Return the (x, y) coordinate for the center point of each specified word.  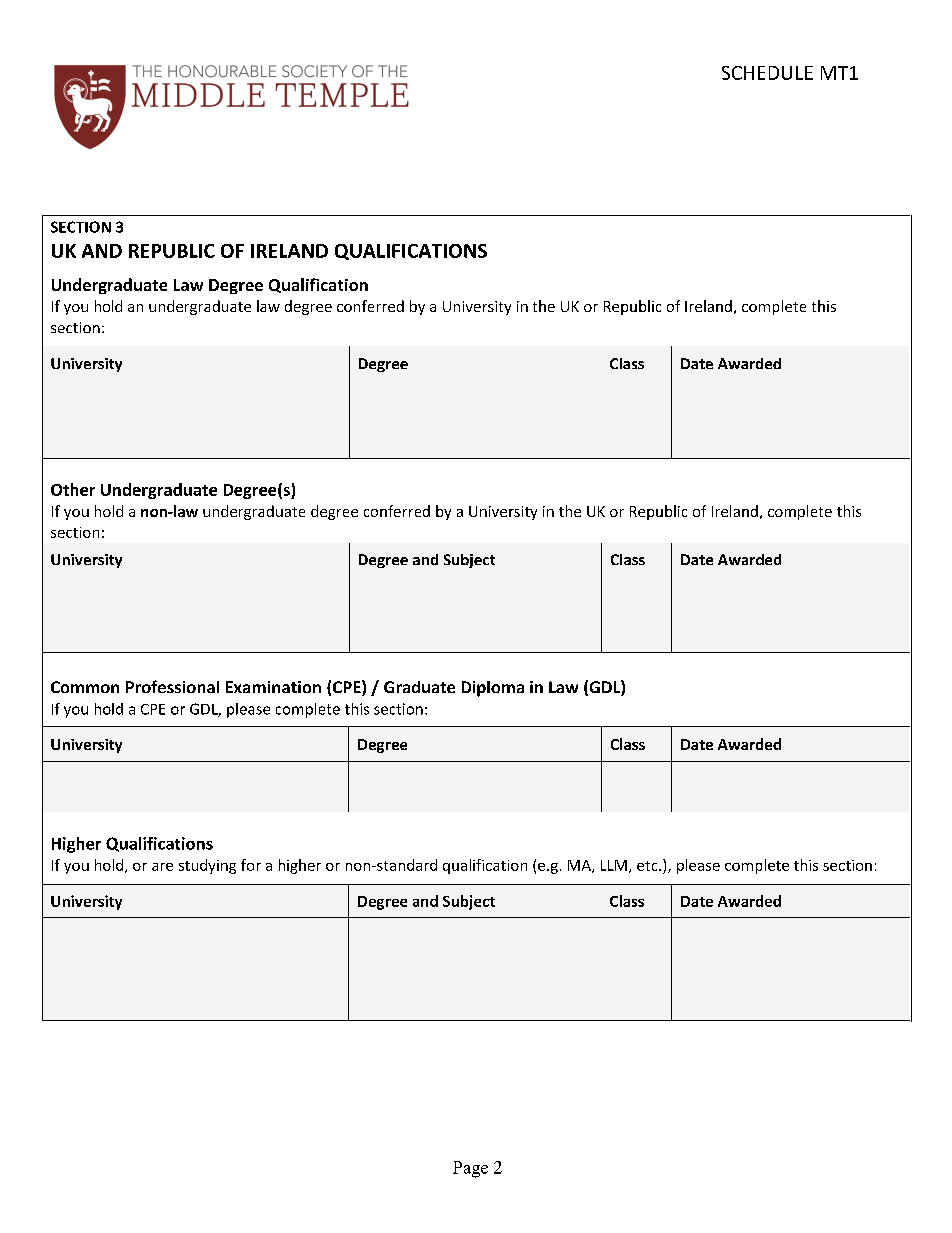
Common (85, 687)
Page (470, 1169)
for (251, 865)
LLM (614, 865)
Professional (172, 686)
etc (648, 866)
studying (207, 866)
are (162, 867)
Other (73, 489)
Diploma (493, 689)
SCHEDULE (767, 73)
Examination (273, 687)
